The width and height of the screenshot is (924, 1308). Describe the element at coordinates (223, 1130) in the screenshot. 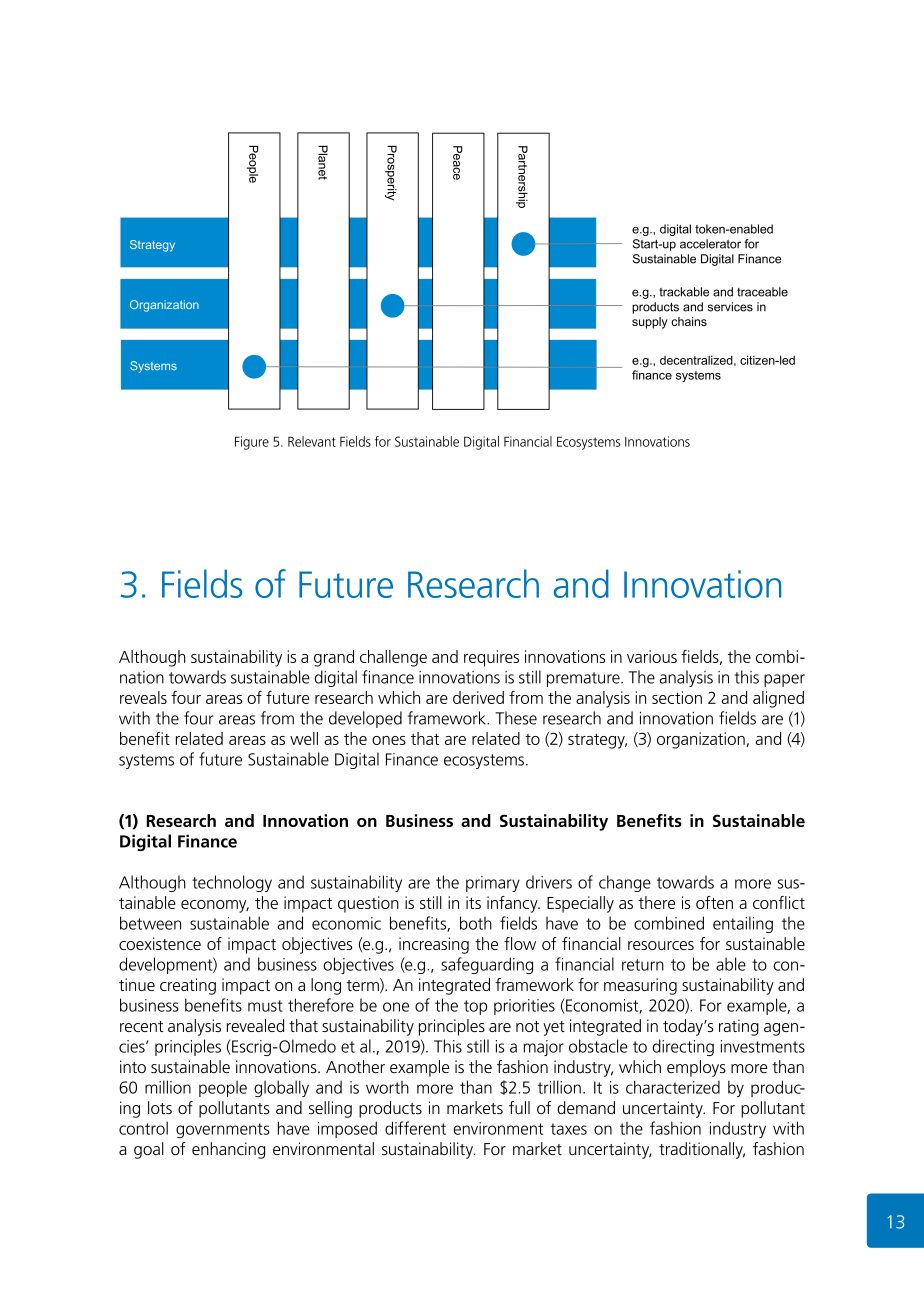

I see `governments` at that location.
